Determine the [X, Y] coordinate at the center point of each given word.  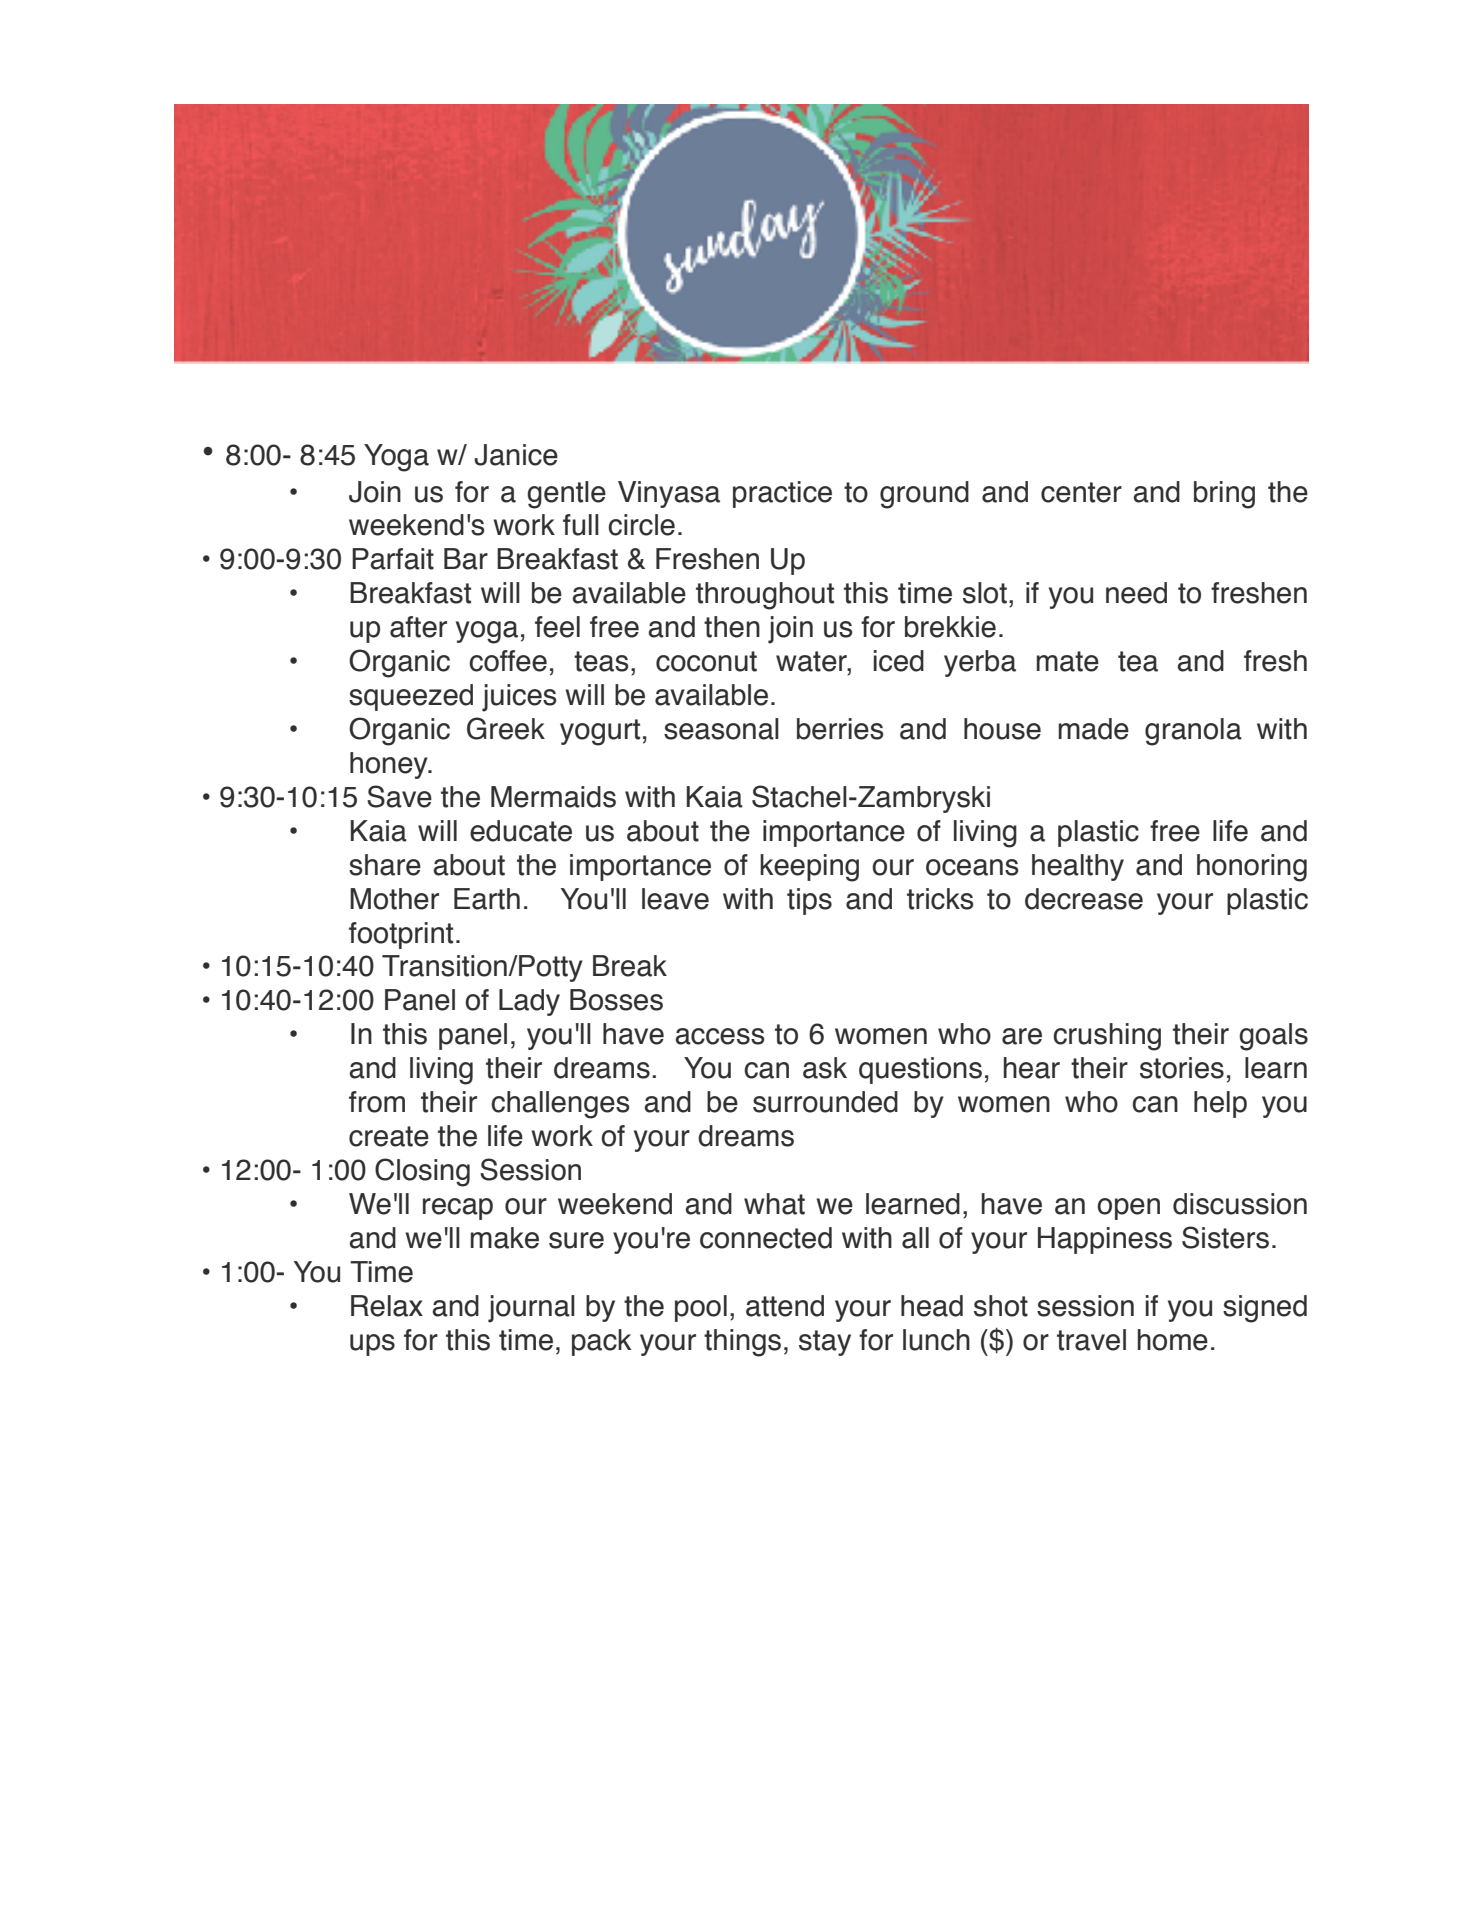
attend [785, 1306]
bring [1224, 495]
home [1173, 1340]
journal [531, 1309]
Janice [516, 455]
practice [782, 494]
